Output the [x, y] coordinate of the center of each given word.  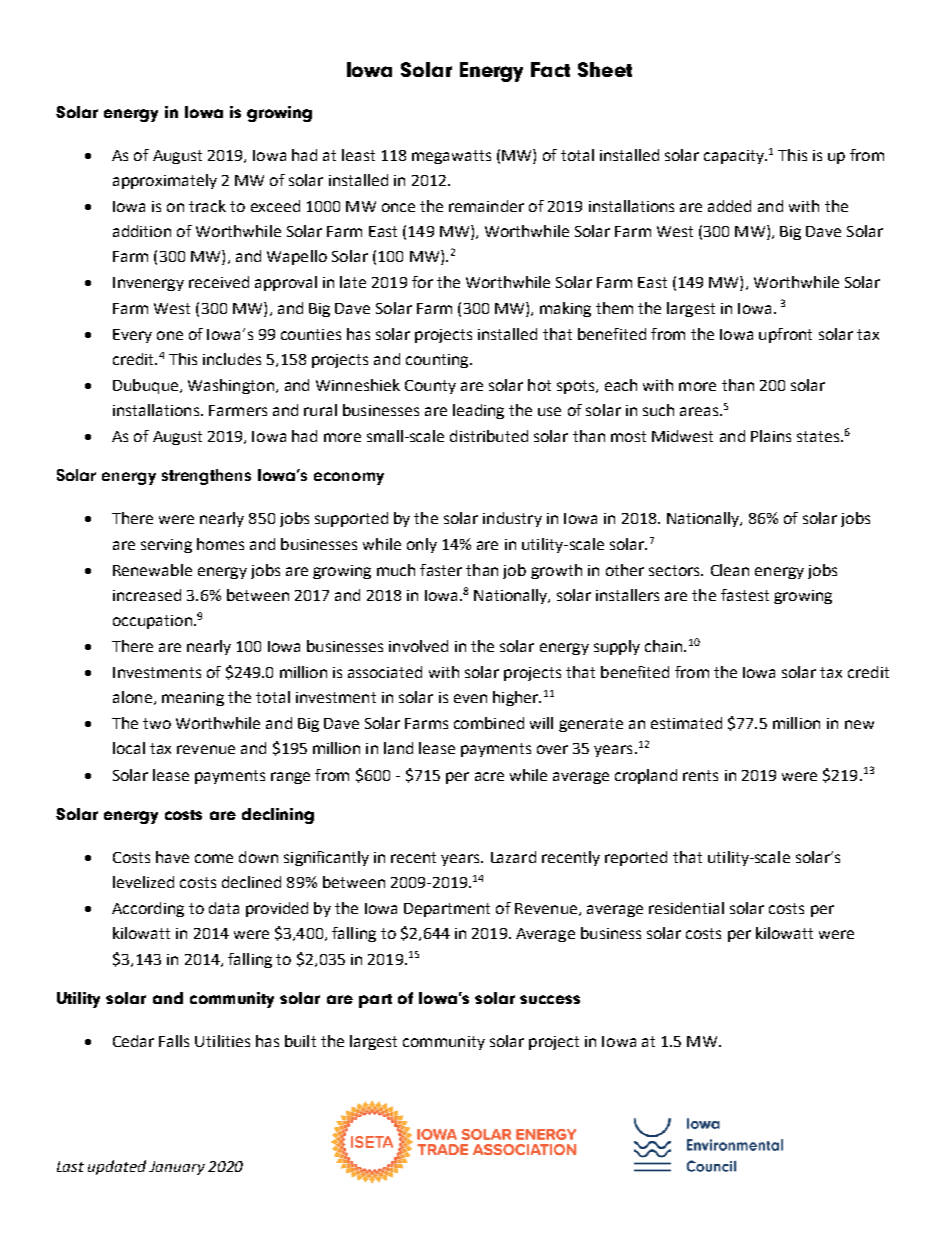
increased [147, 595]
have [172, 857]
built [300, 1041]
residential [686, 908]
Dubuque [145, 386]
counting [438, 361]
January [177, 1168]
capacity [735, 157]
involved [418, 646]
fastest [745, 595]
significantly [326, 858]
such [658, 410]
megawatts [451, 157]
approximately [165, 181]
